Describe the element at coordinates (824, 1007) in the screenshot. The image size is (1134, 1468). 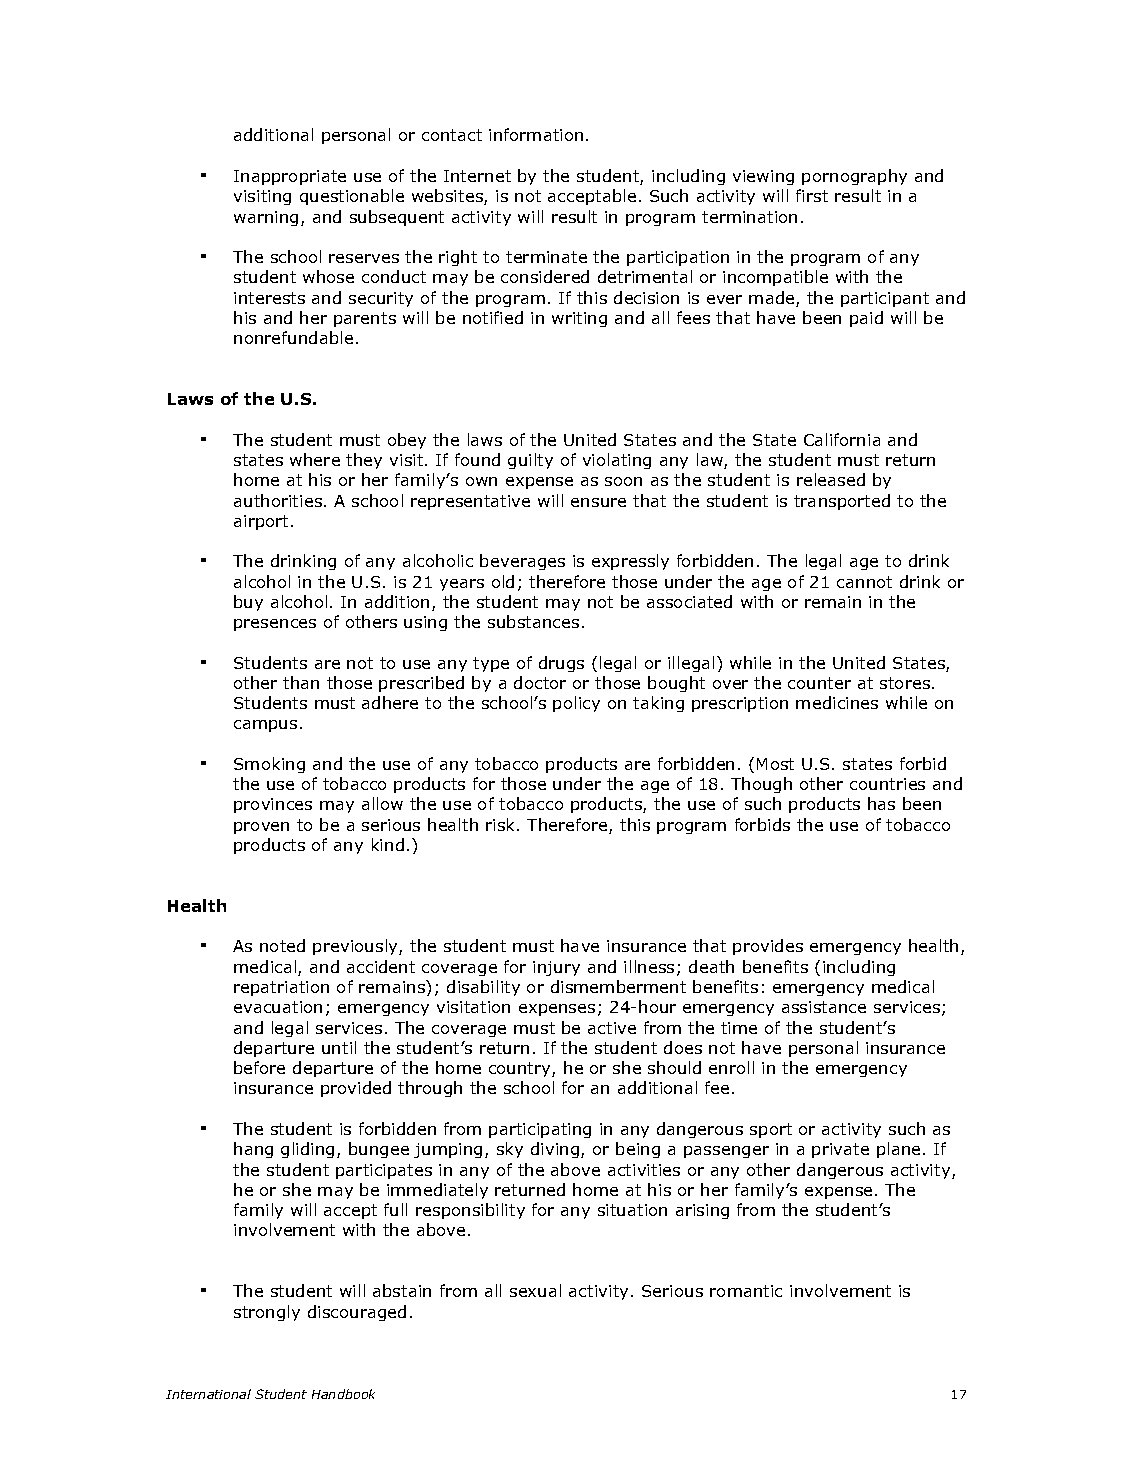
I see `assistance` at that location.
